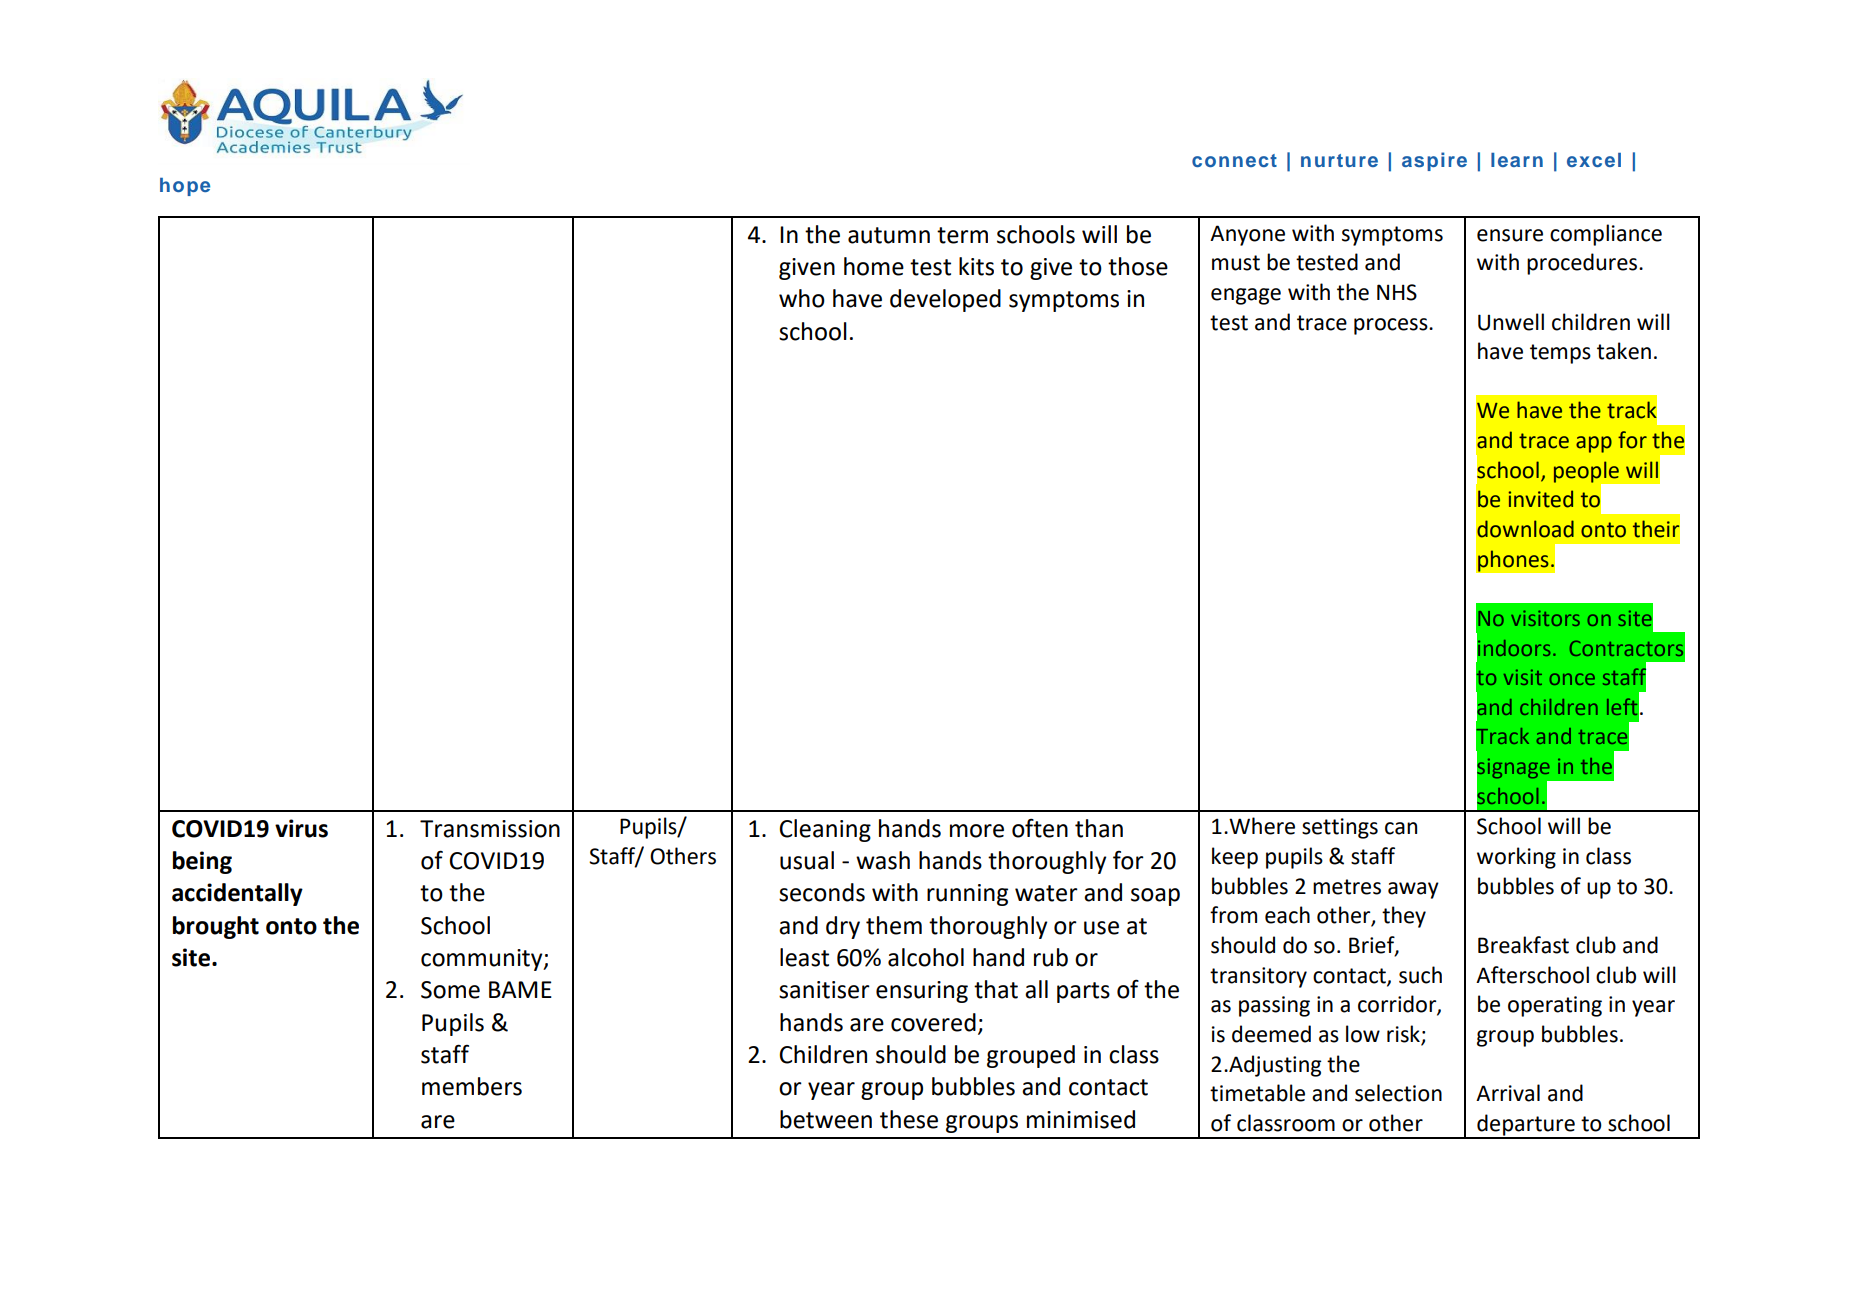 This document has width=1858, height=1314. I want to click on selection, so click(1398, 1093).
